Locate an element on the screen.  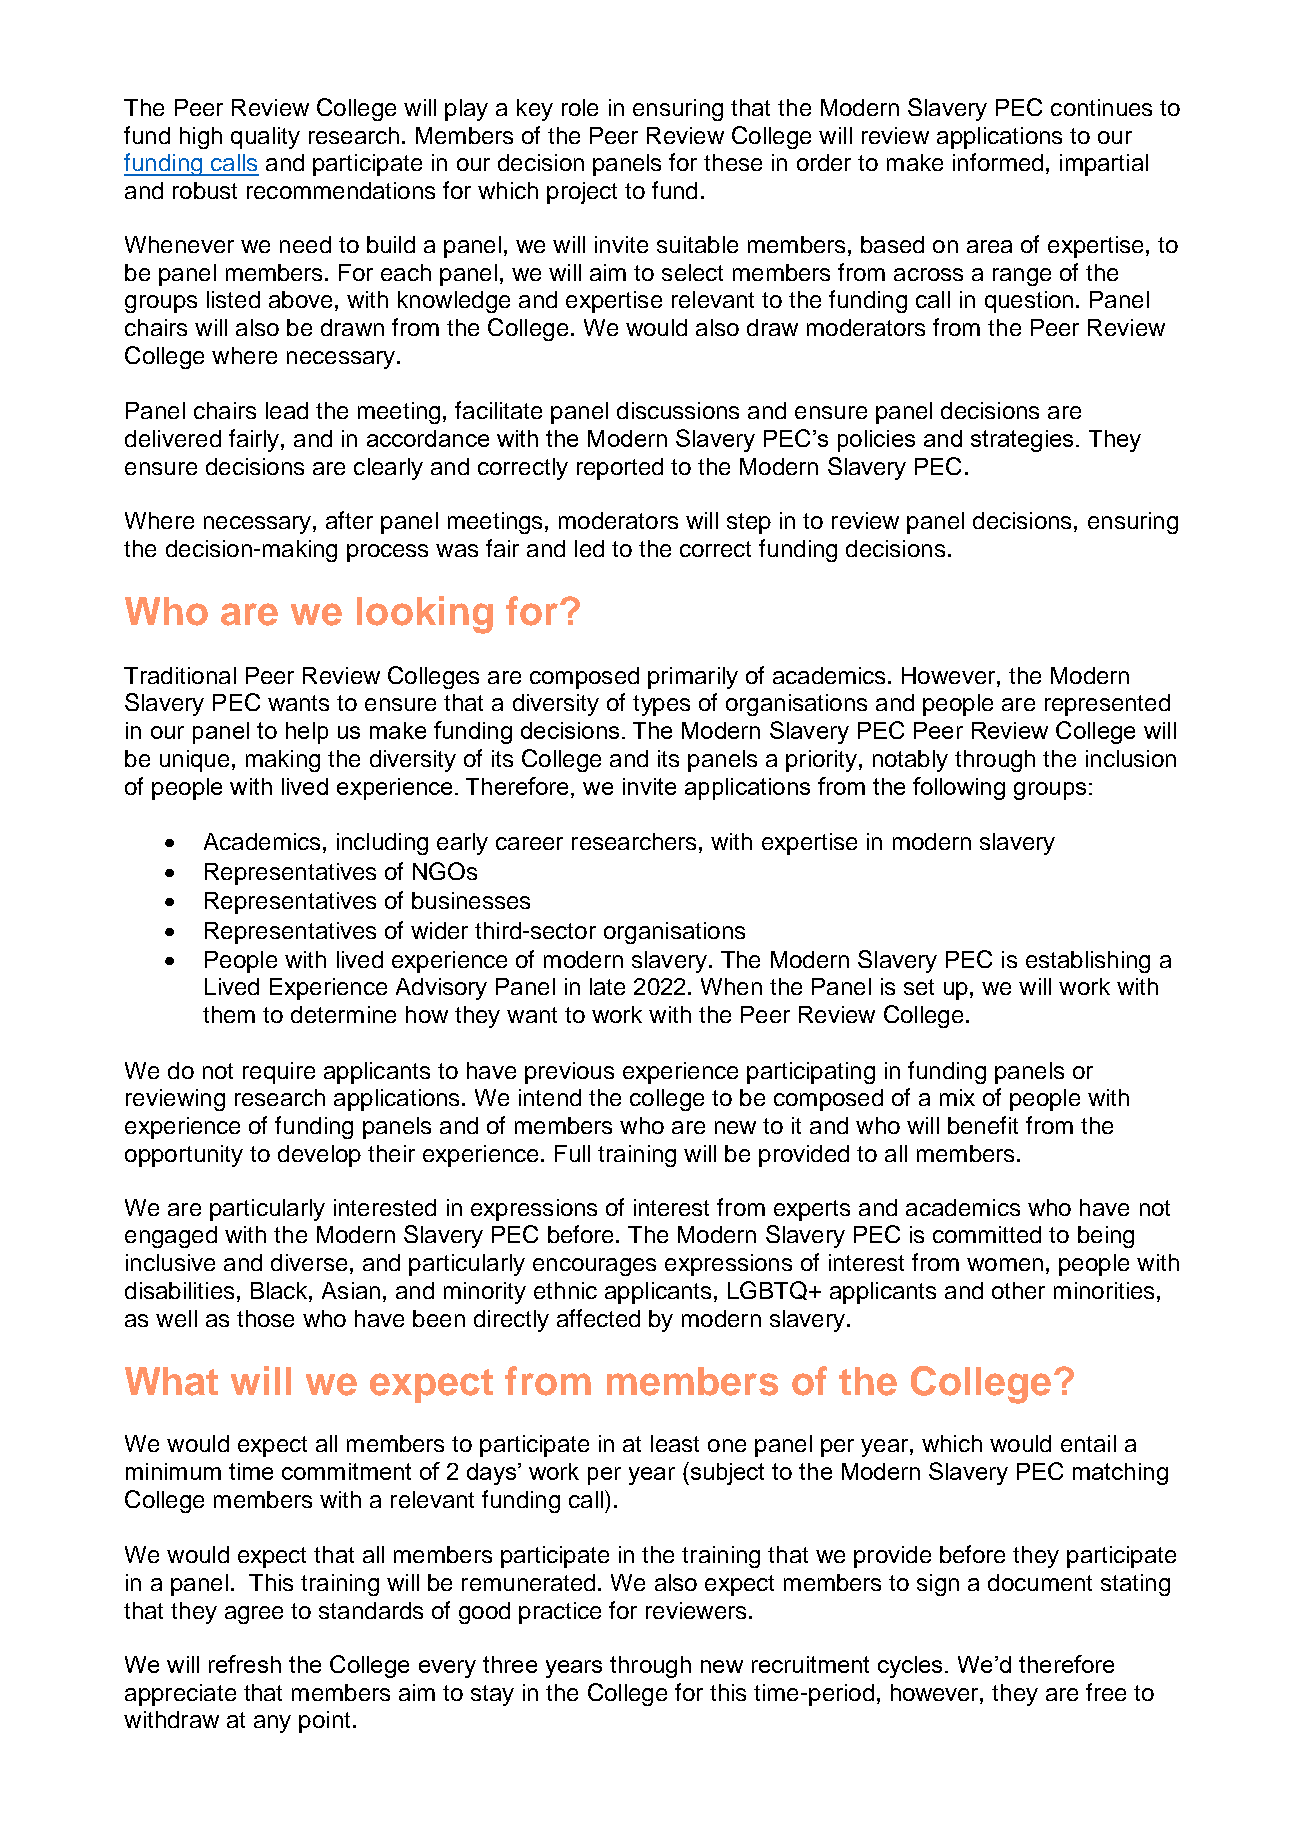
late is located at coordinates (607, 986).
